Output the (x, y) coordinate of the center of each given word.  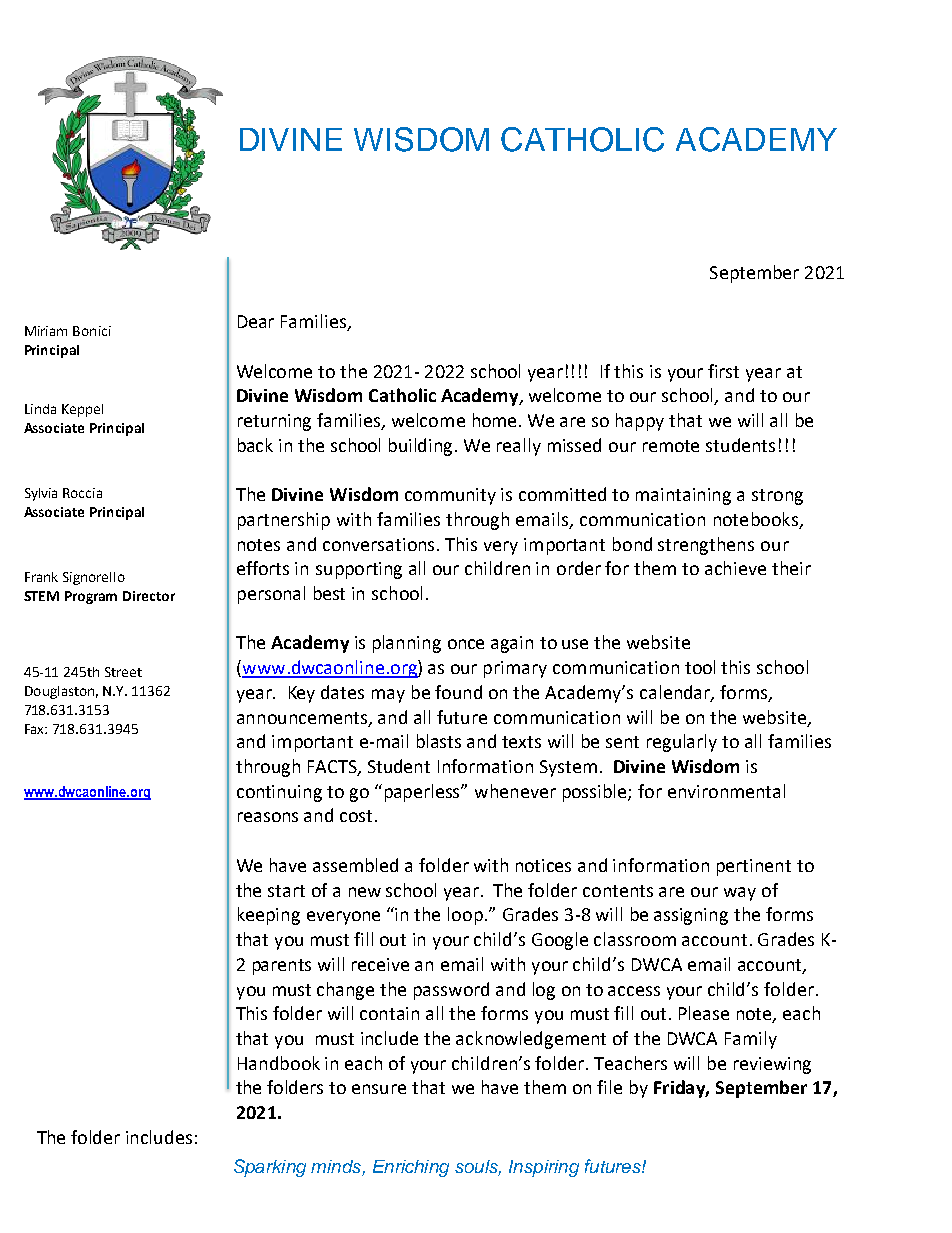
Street (123, 672)
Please (704, 1013)
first (723, 371)
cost (358, 816)
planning (407, 644)
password (451, 991)
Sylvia (41, 494)
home (494, 420)
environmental (726, 791)
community (450, 496)
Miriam (46, 331)
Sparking (270, 1168)
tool (700, 667)
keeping (269, 916)
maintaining (683, 496)
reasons (268, 817)
